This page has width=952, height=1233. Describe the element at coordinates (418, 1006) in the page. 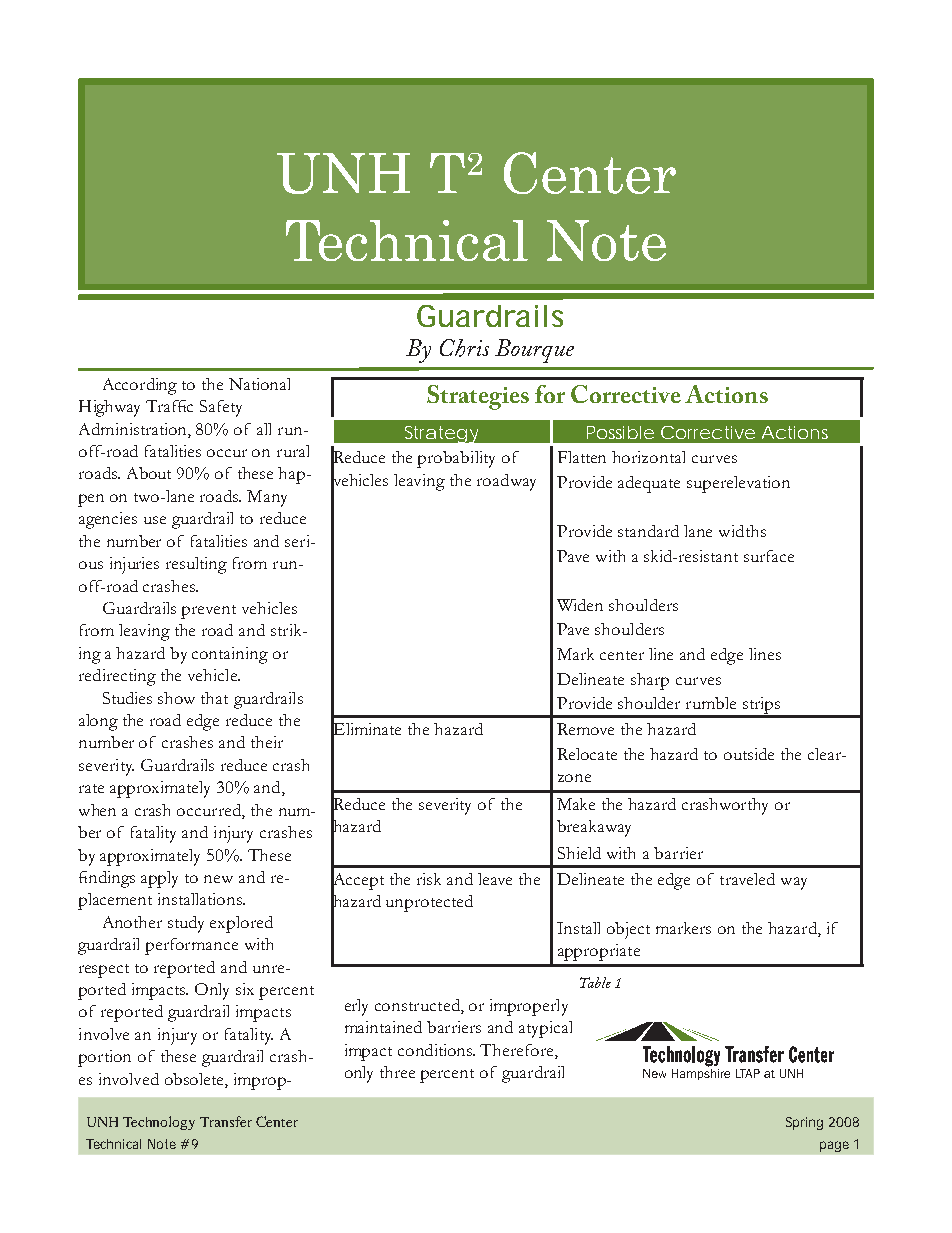

I see `constructed` at that location.
